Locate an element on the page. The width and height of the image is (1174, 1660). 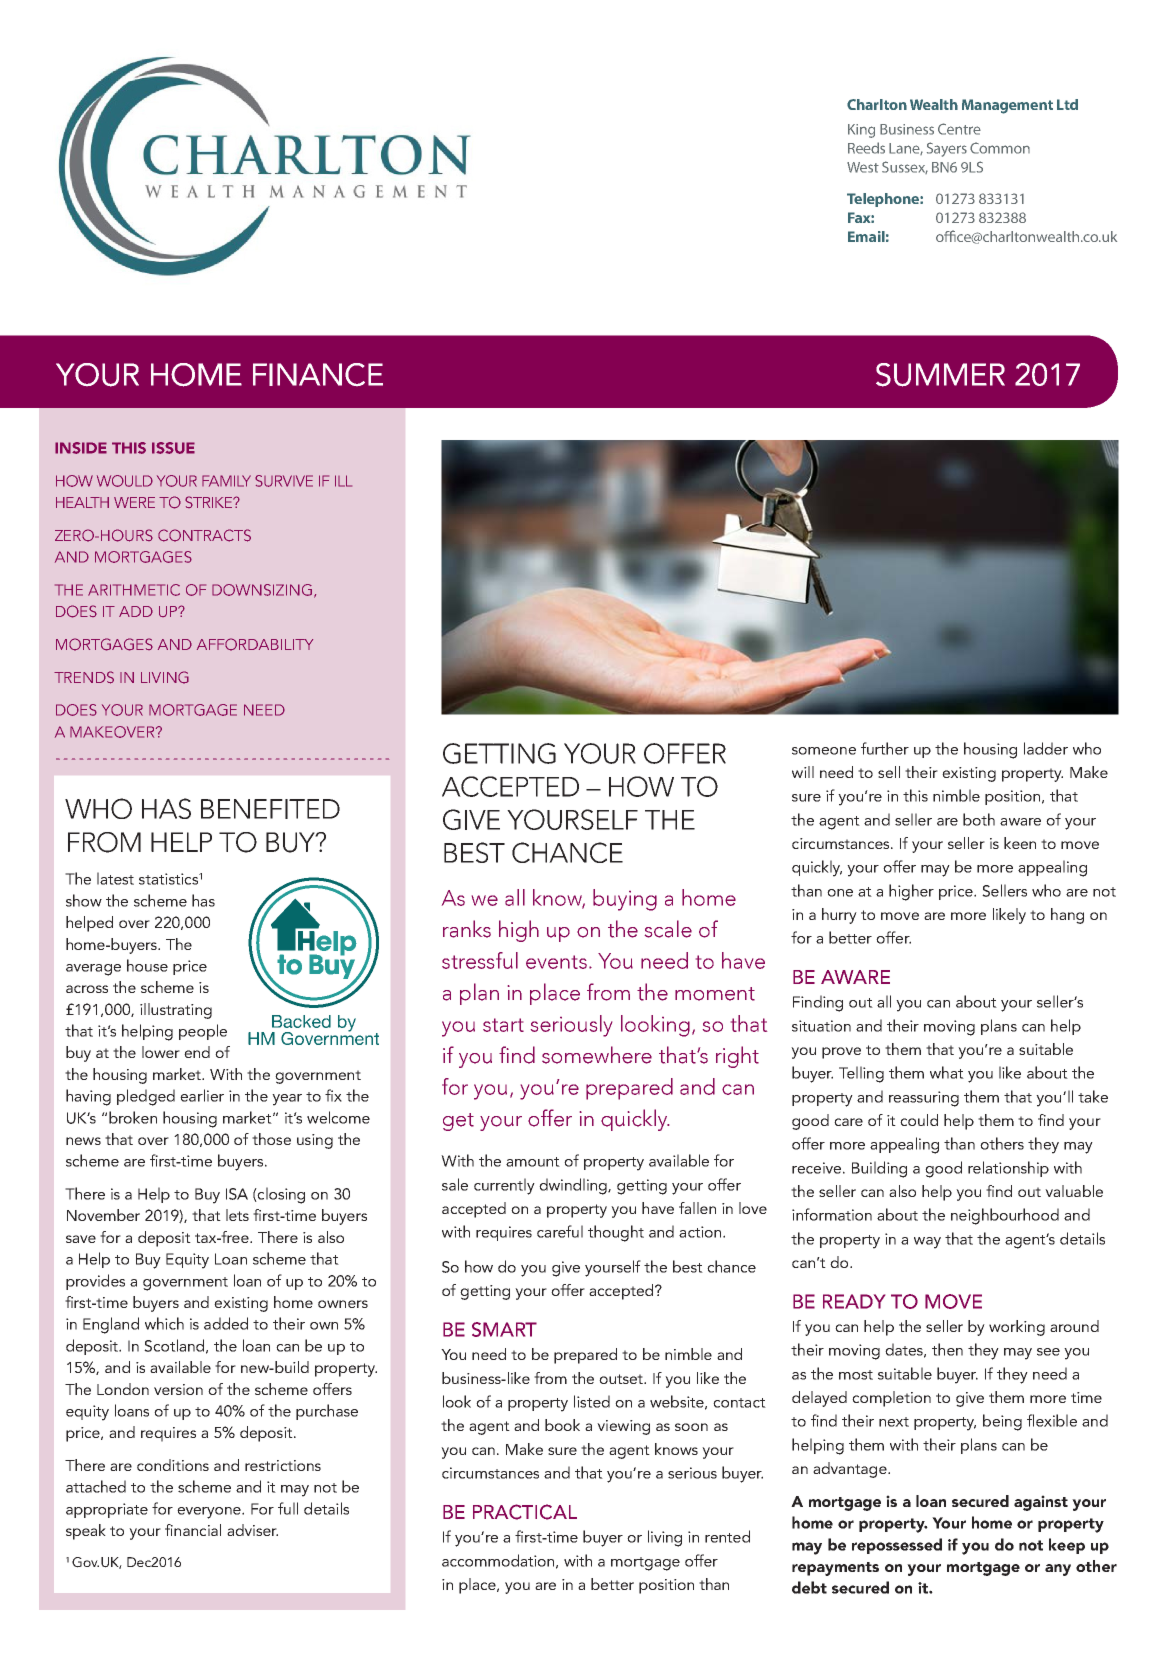
AFFORDABILITY is located at coordinates (255, 644).
